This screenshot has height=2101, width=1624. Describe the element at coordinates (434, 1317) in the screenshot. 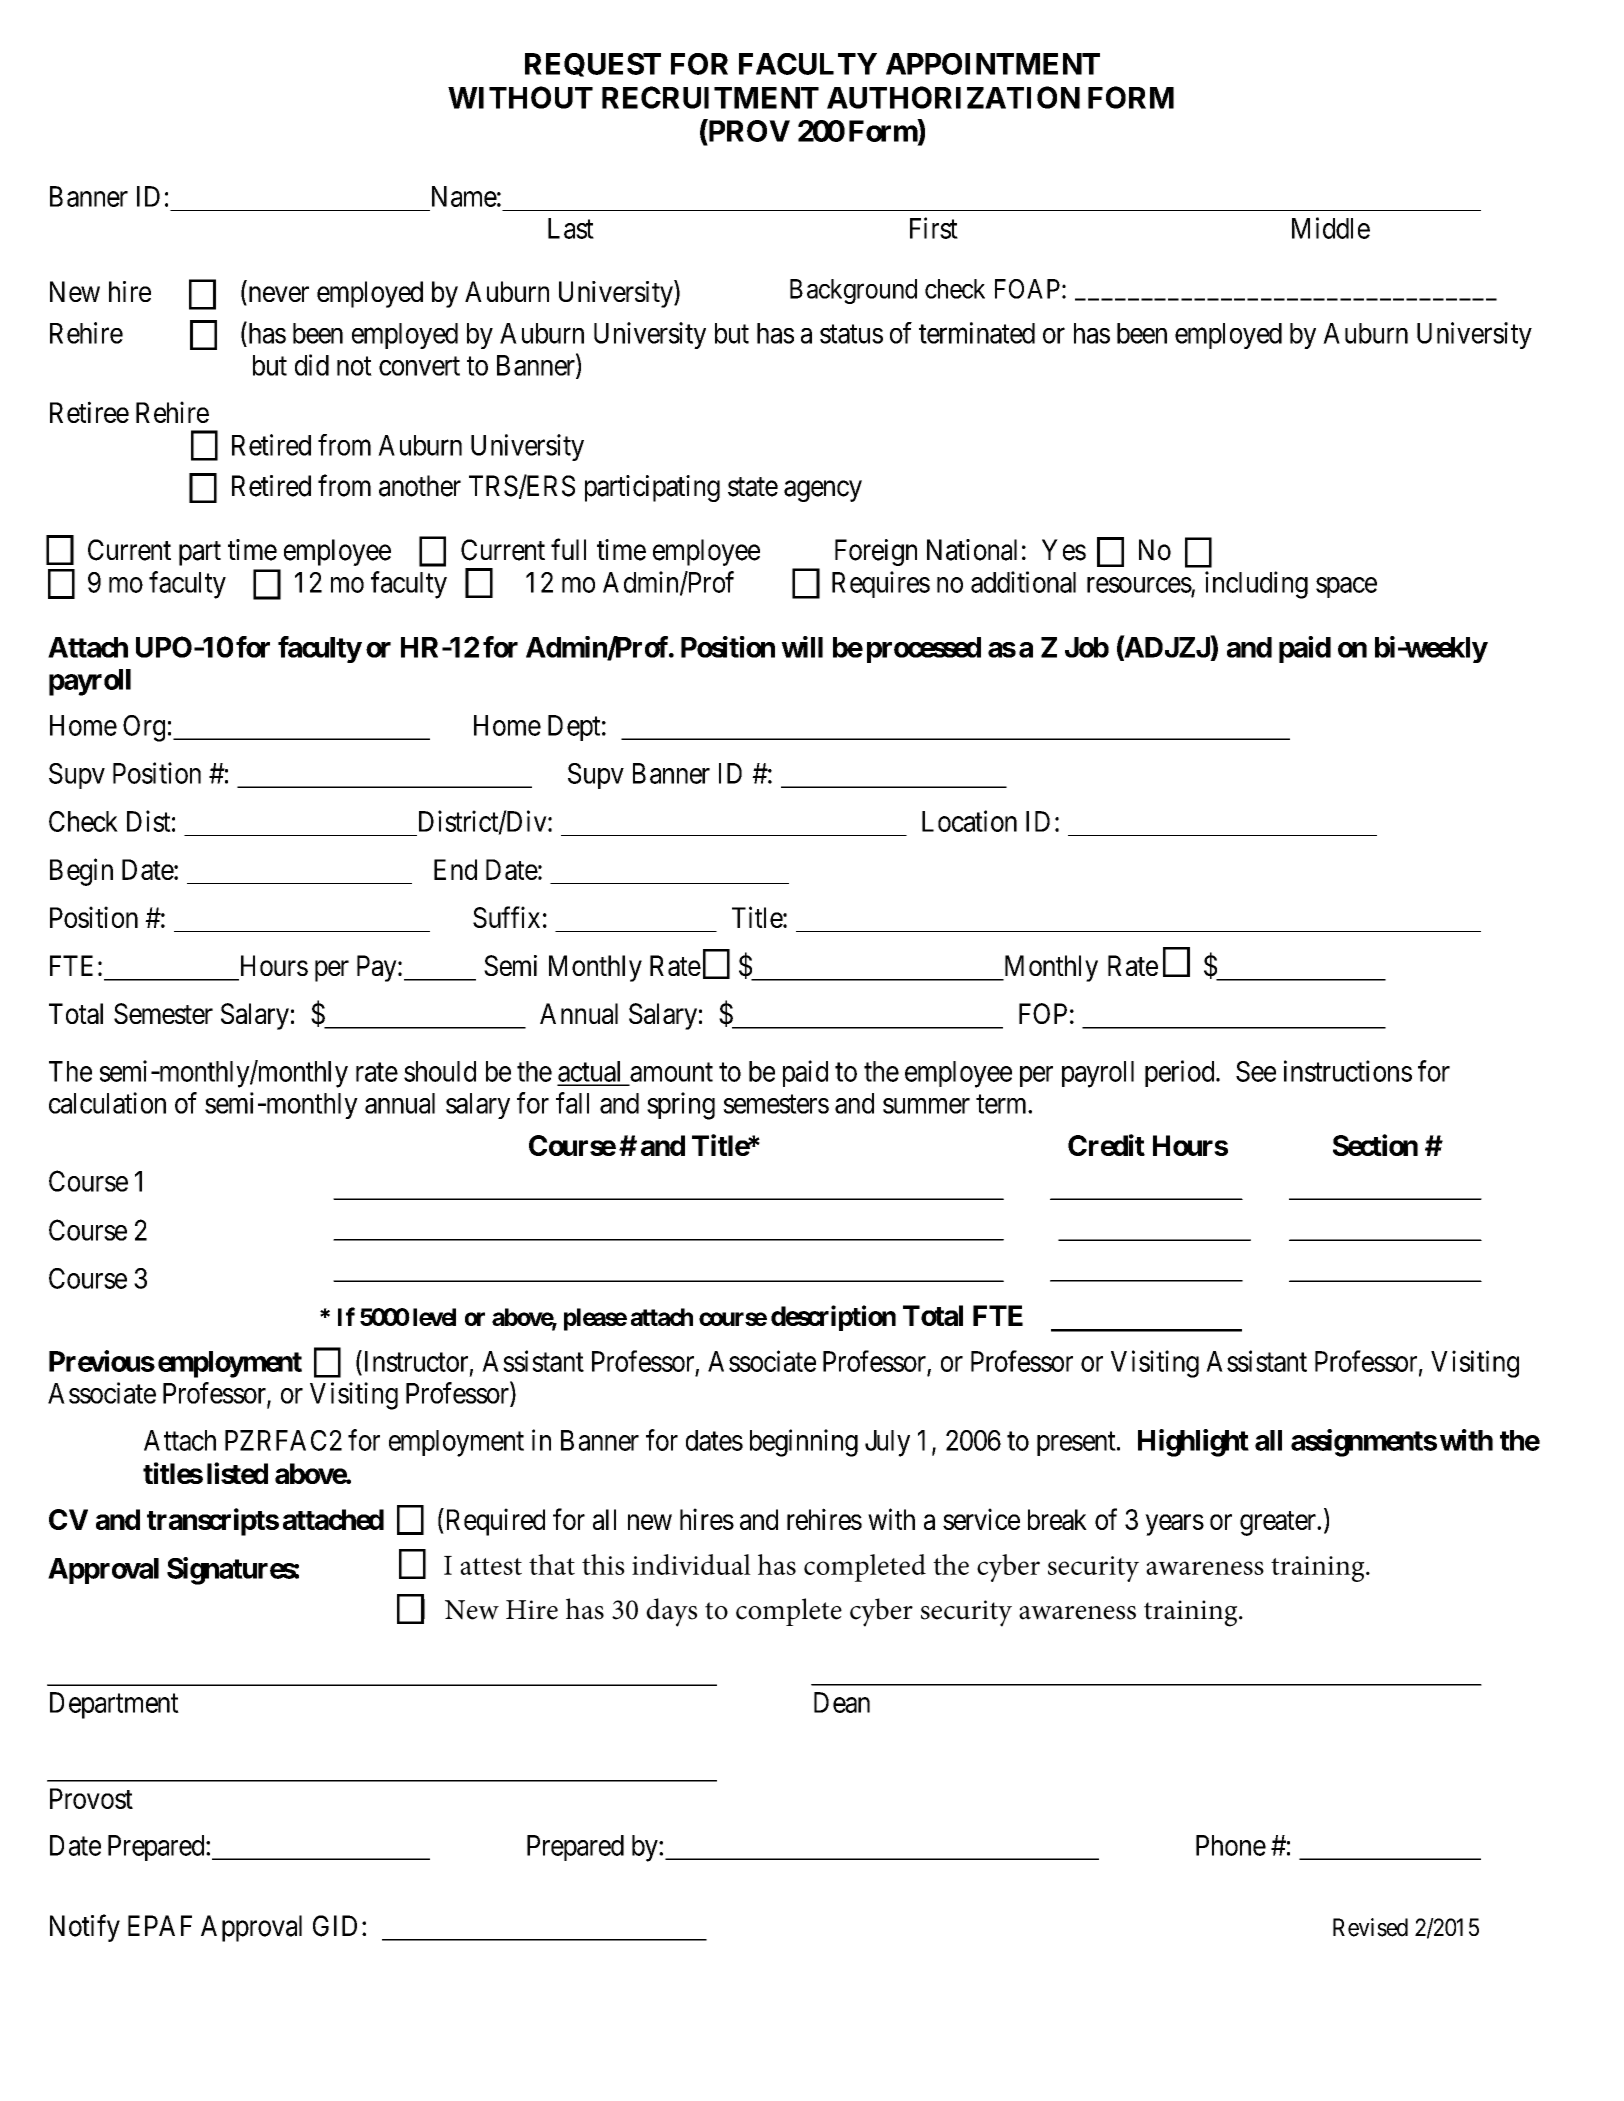

I see `level` at that location.
